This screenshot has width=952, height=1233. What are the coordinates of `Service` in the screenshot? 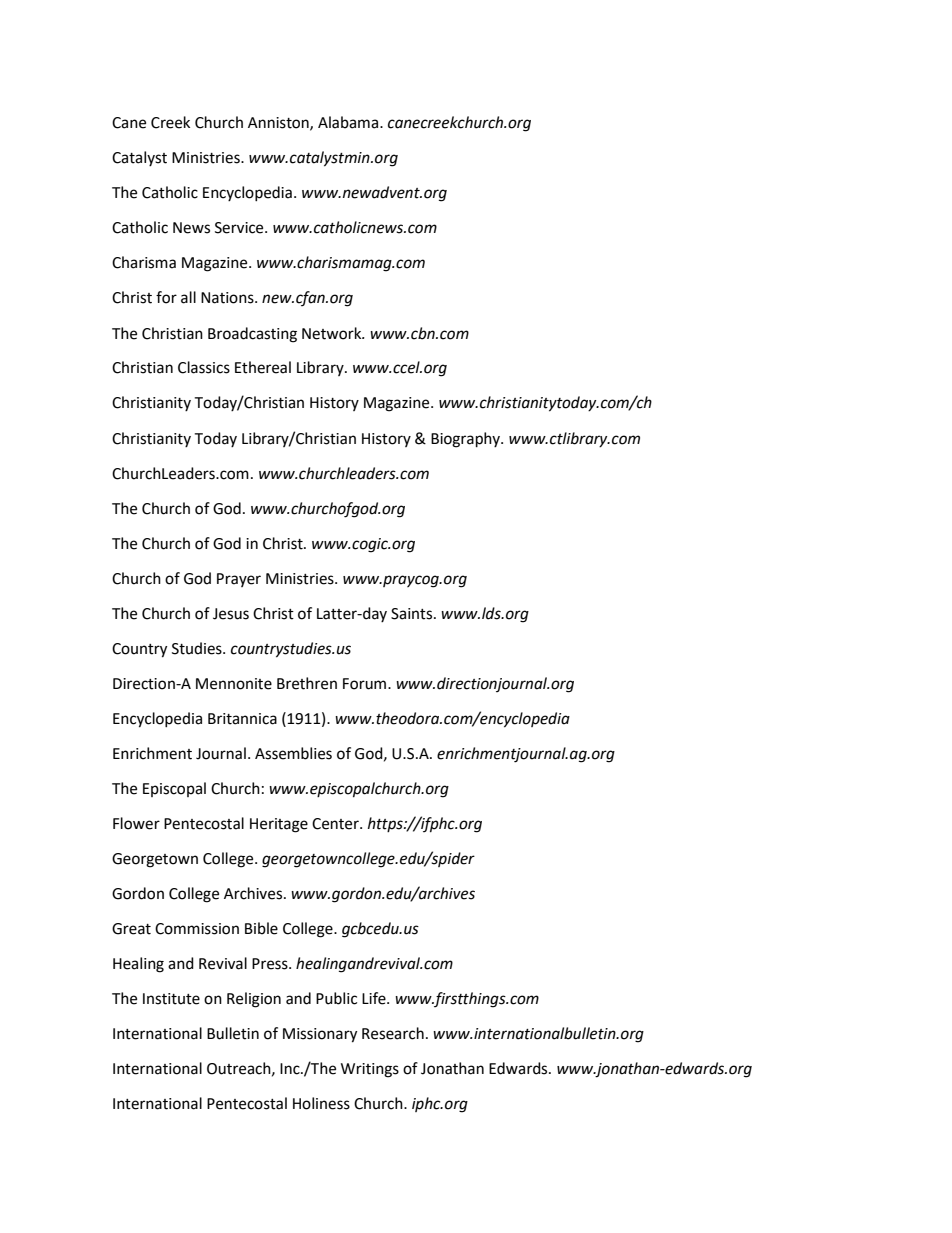 It's located at (240, 228).
